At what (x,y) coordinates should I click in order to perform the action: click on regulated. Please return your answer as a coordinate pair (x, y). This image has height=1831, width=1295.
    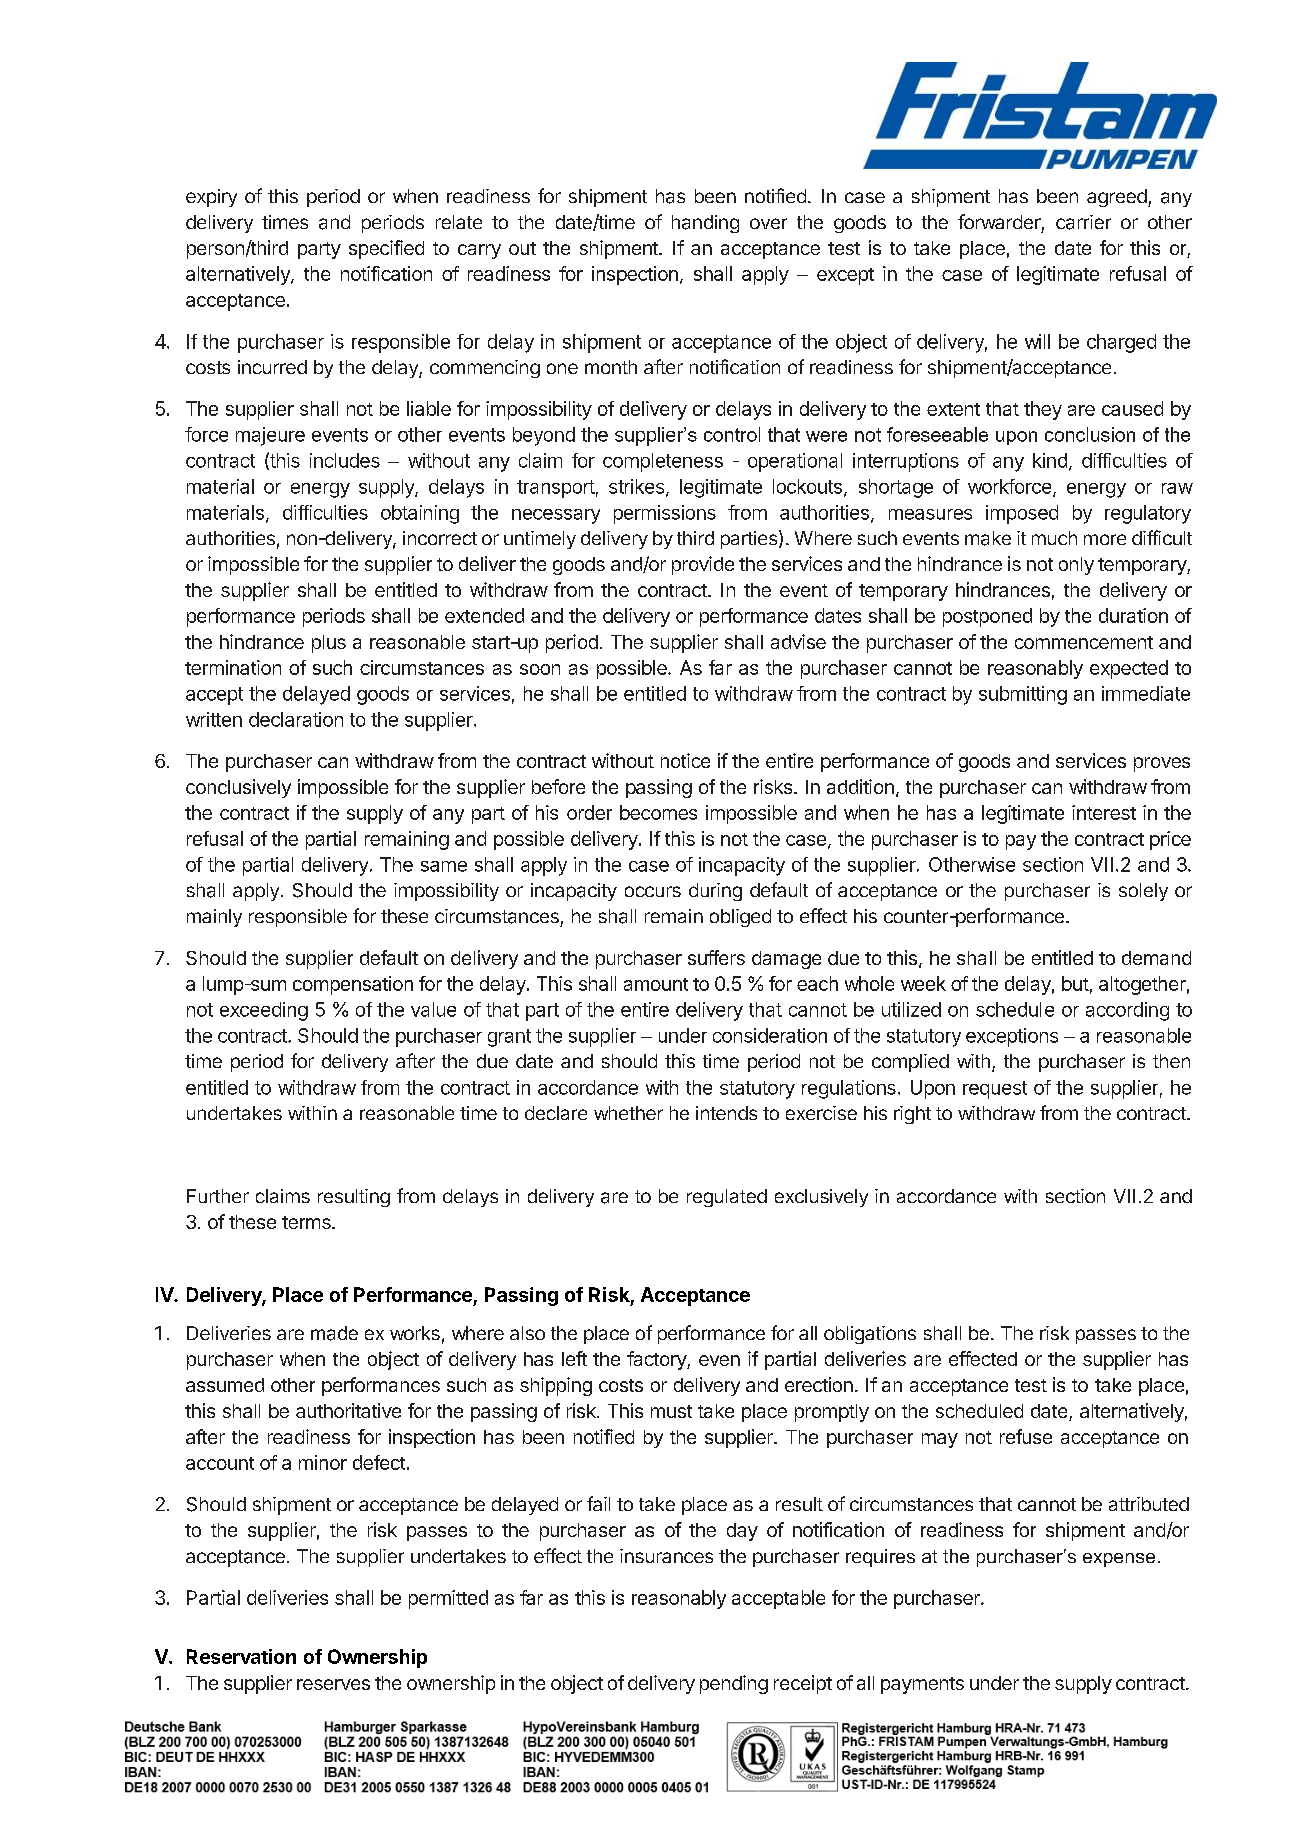
    Looking at the image, I should click on (727, 1198).
